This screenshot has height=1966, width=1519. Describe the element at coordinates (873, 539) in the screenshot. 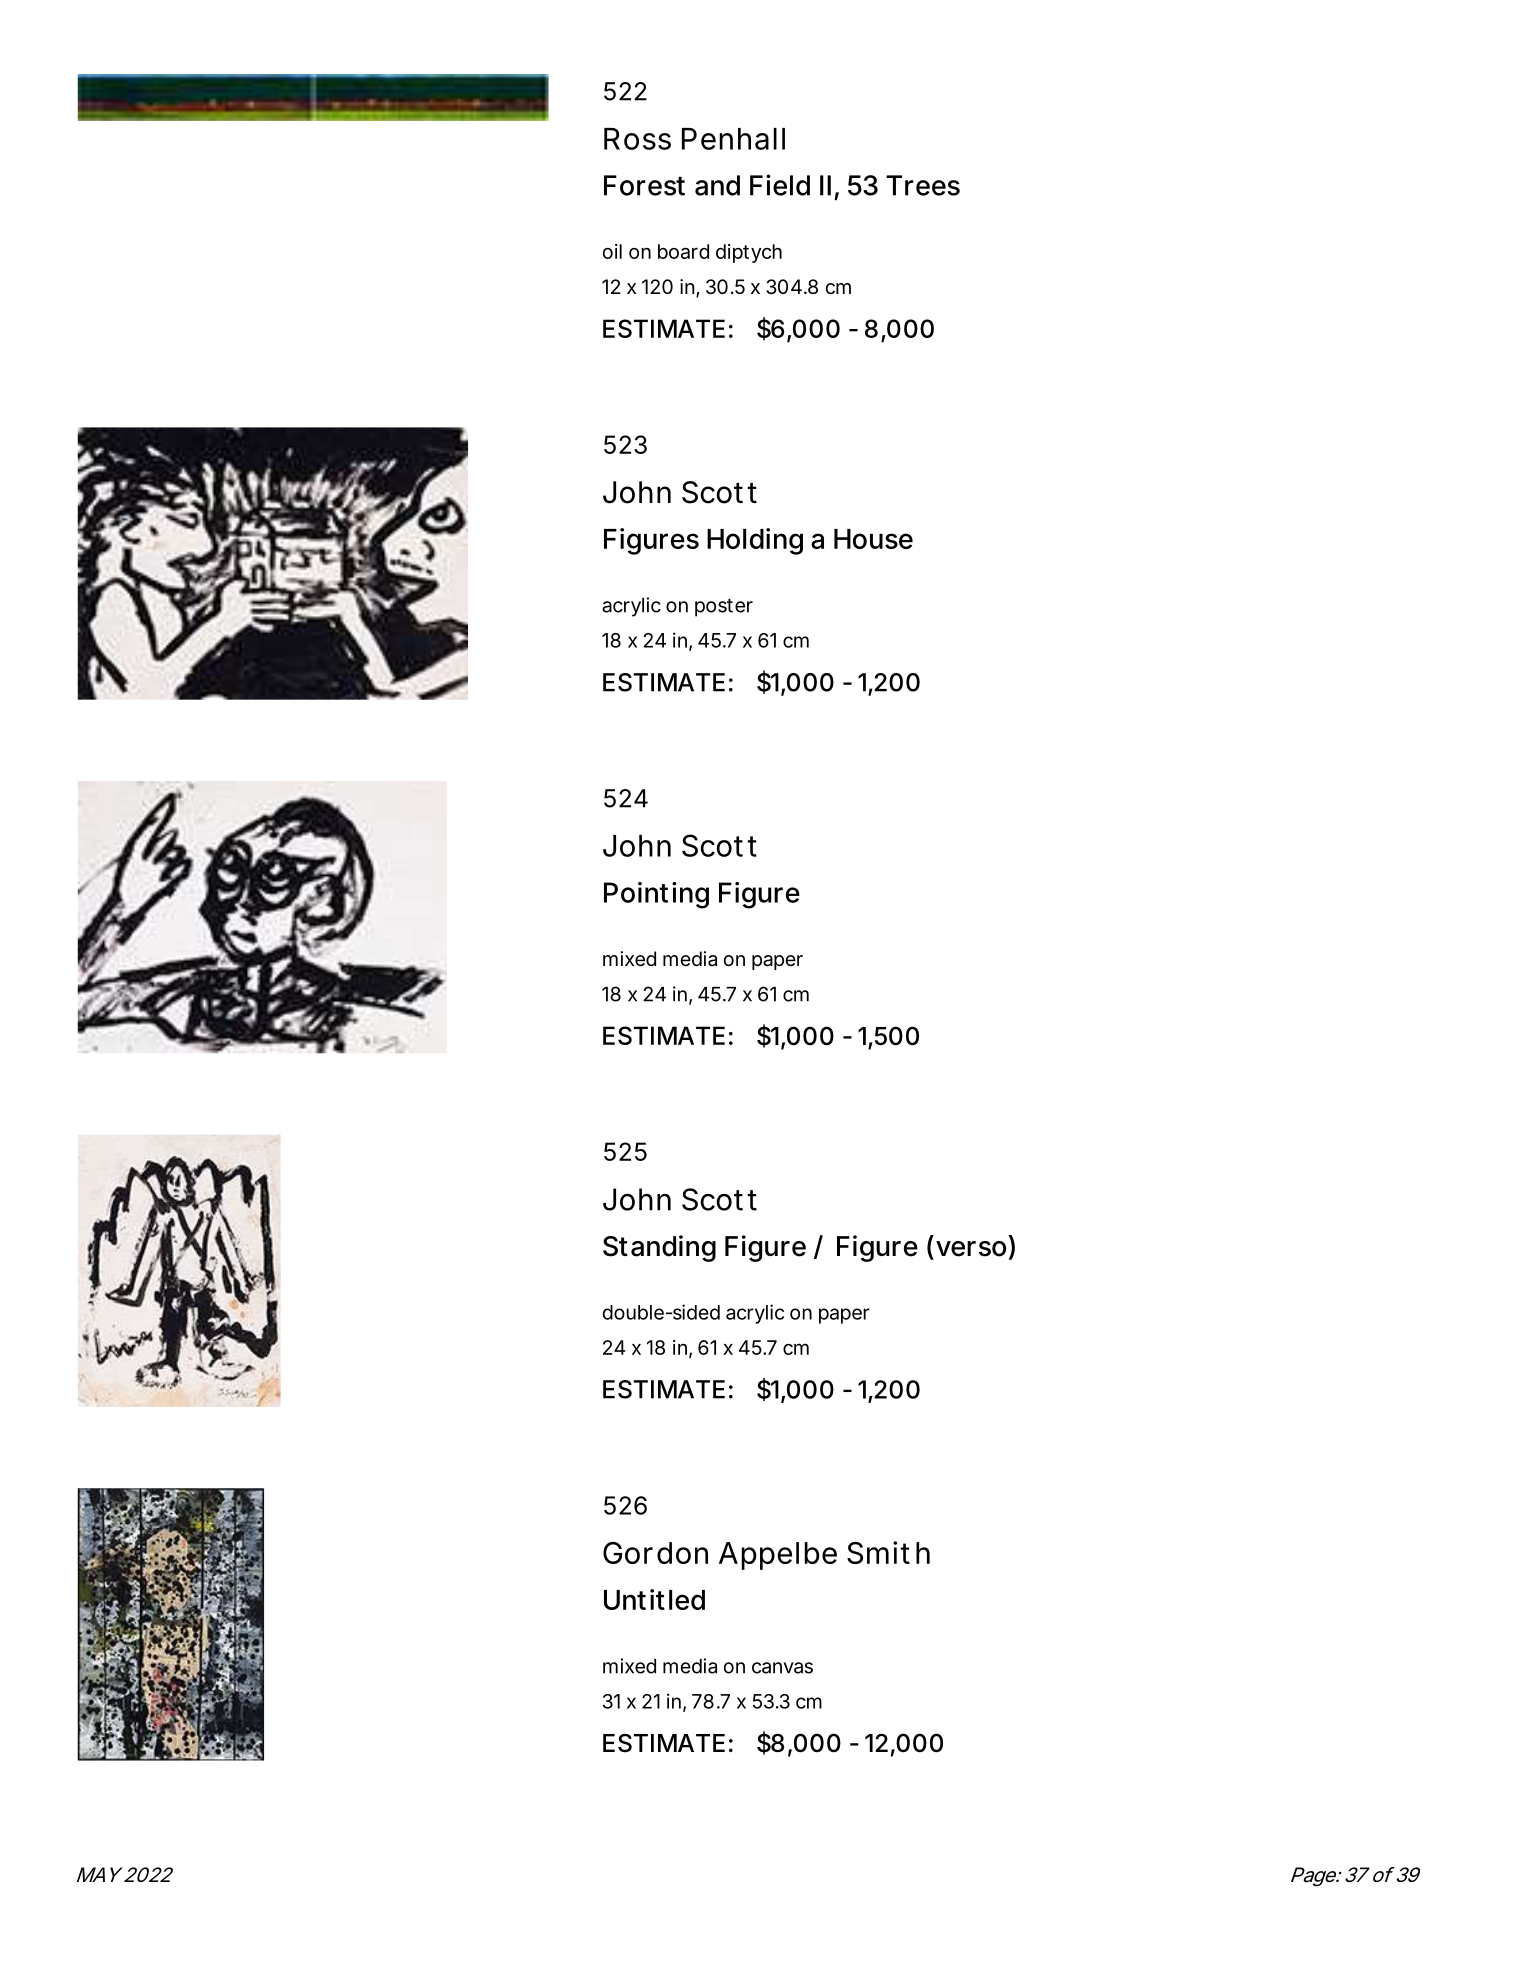

I see `House` at that location.
